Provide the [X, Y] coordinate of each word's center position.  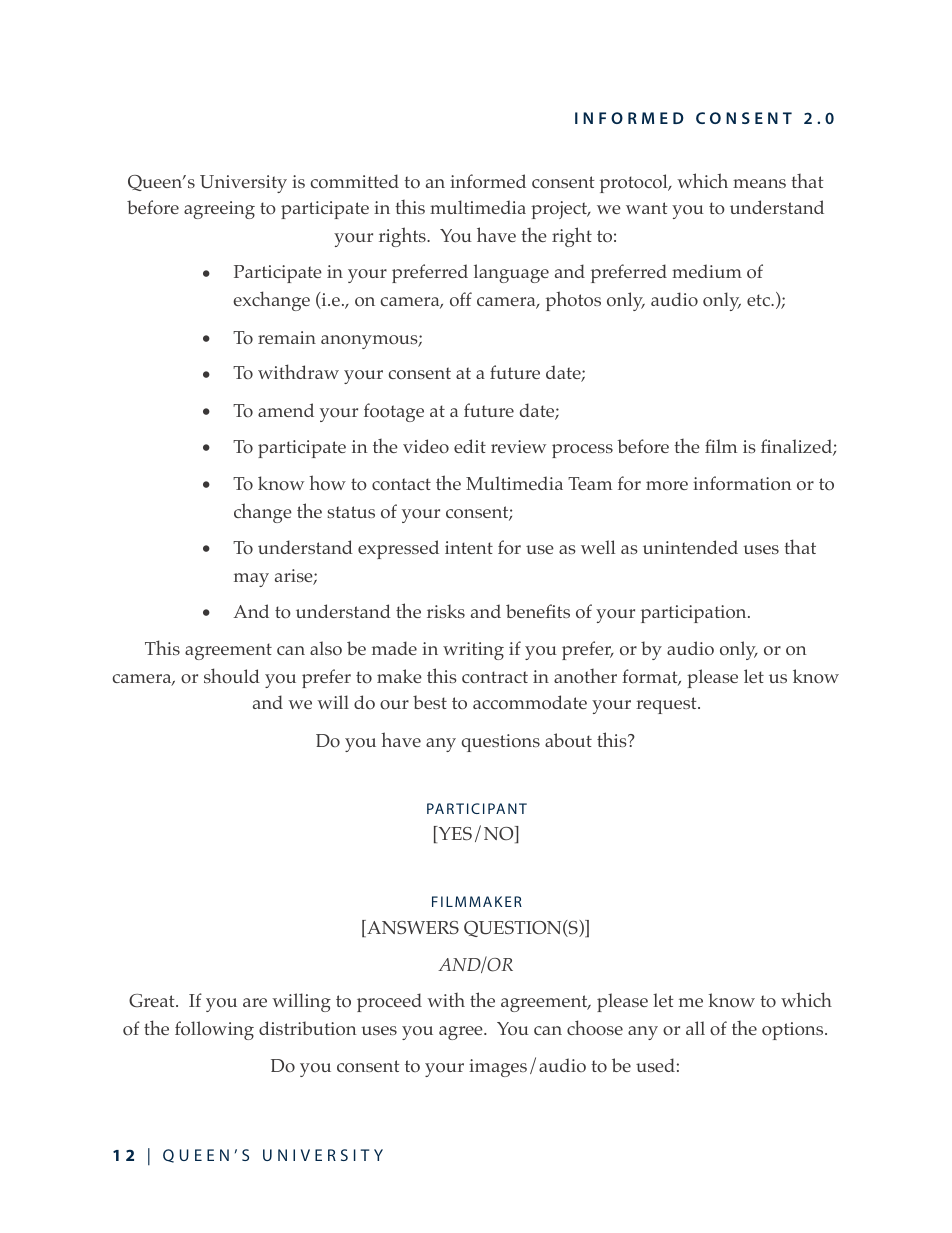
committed [355, 181]
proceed [389, 1002]
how [327, 482]
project [560, 210]
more [667, 485]
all [695, 1028]
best [430, 702]
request [667, 705]
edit [470, 446]
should [232, 676]
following [214, 1030]
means [759, 183]
